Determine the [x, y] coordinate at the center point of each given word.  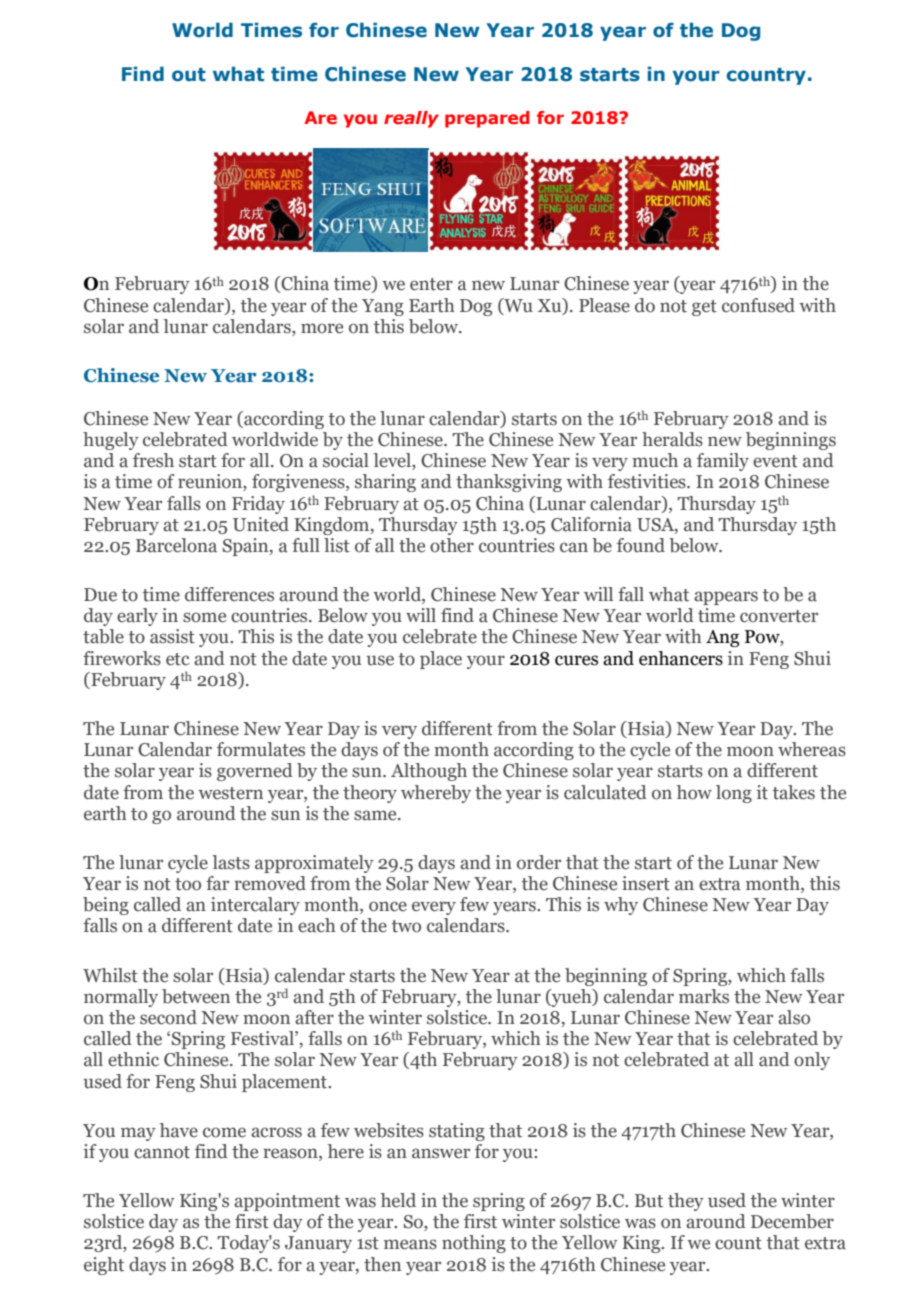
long [734, 794]
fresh [153, 460]
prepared [487, 119]
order [539, 862]
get [704, 308]
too [188, 884]
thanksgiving [509, 483]
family [723, 462]
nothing [474, 1244]
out [189, 75]
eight [104, 1266]
